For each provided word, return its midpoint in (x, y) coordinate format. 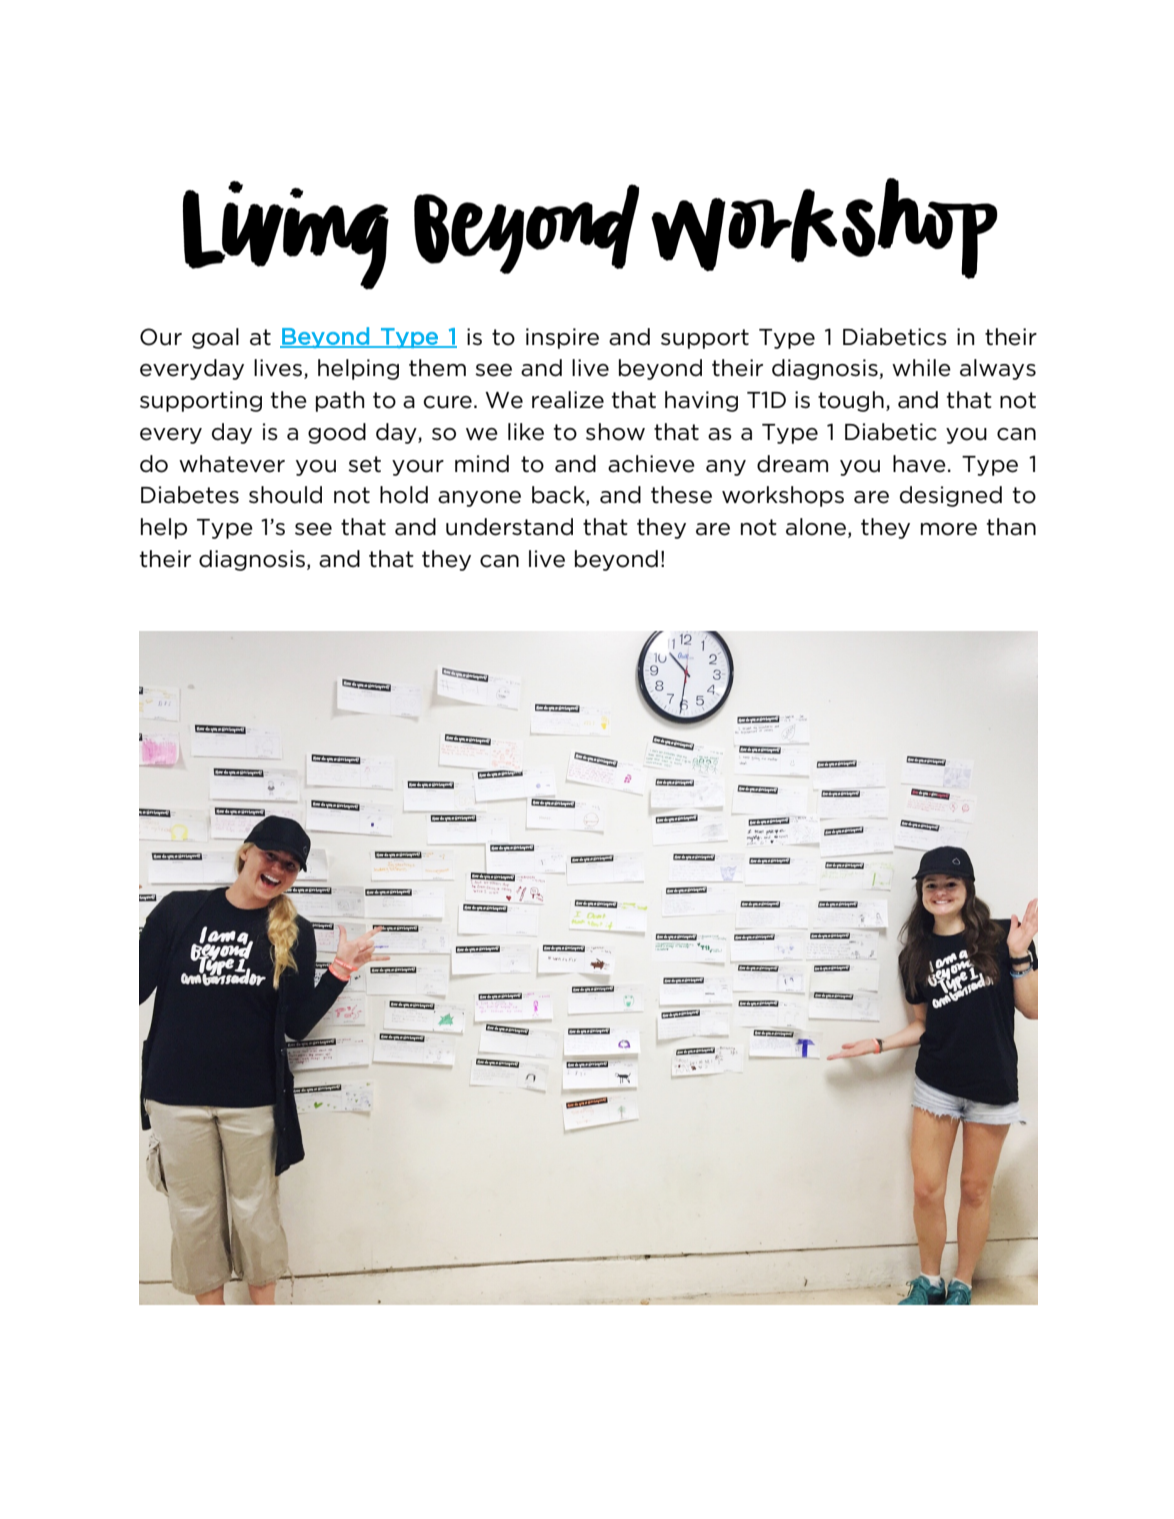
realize (568, 400)
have (919, 464)
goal (215, 338)
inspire (562, 338)
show (615, 432)
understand (509, 527)
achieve (651, 464)
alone (816, 527)
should (285, 495)
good (337, 433)
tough (851, 401)
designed (951, 496)
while (921, 368)
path (340, 401)
